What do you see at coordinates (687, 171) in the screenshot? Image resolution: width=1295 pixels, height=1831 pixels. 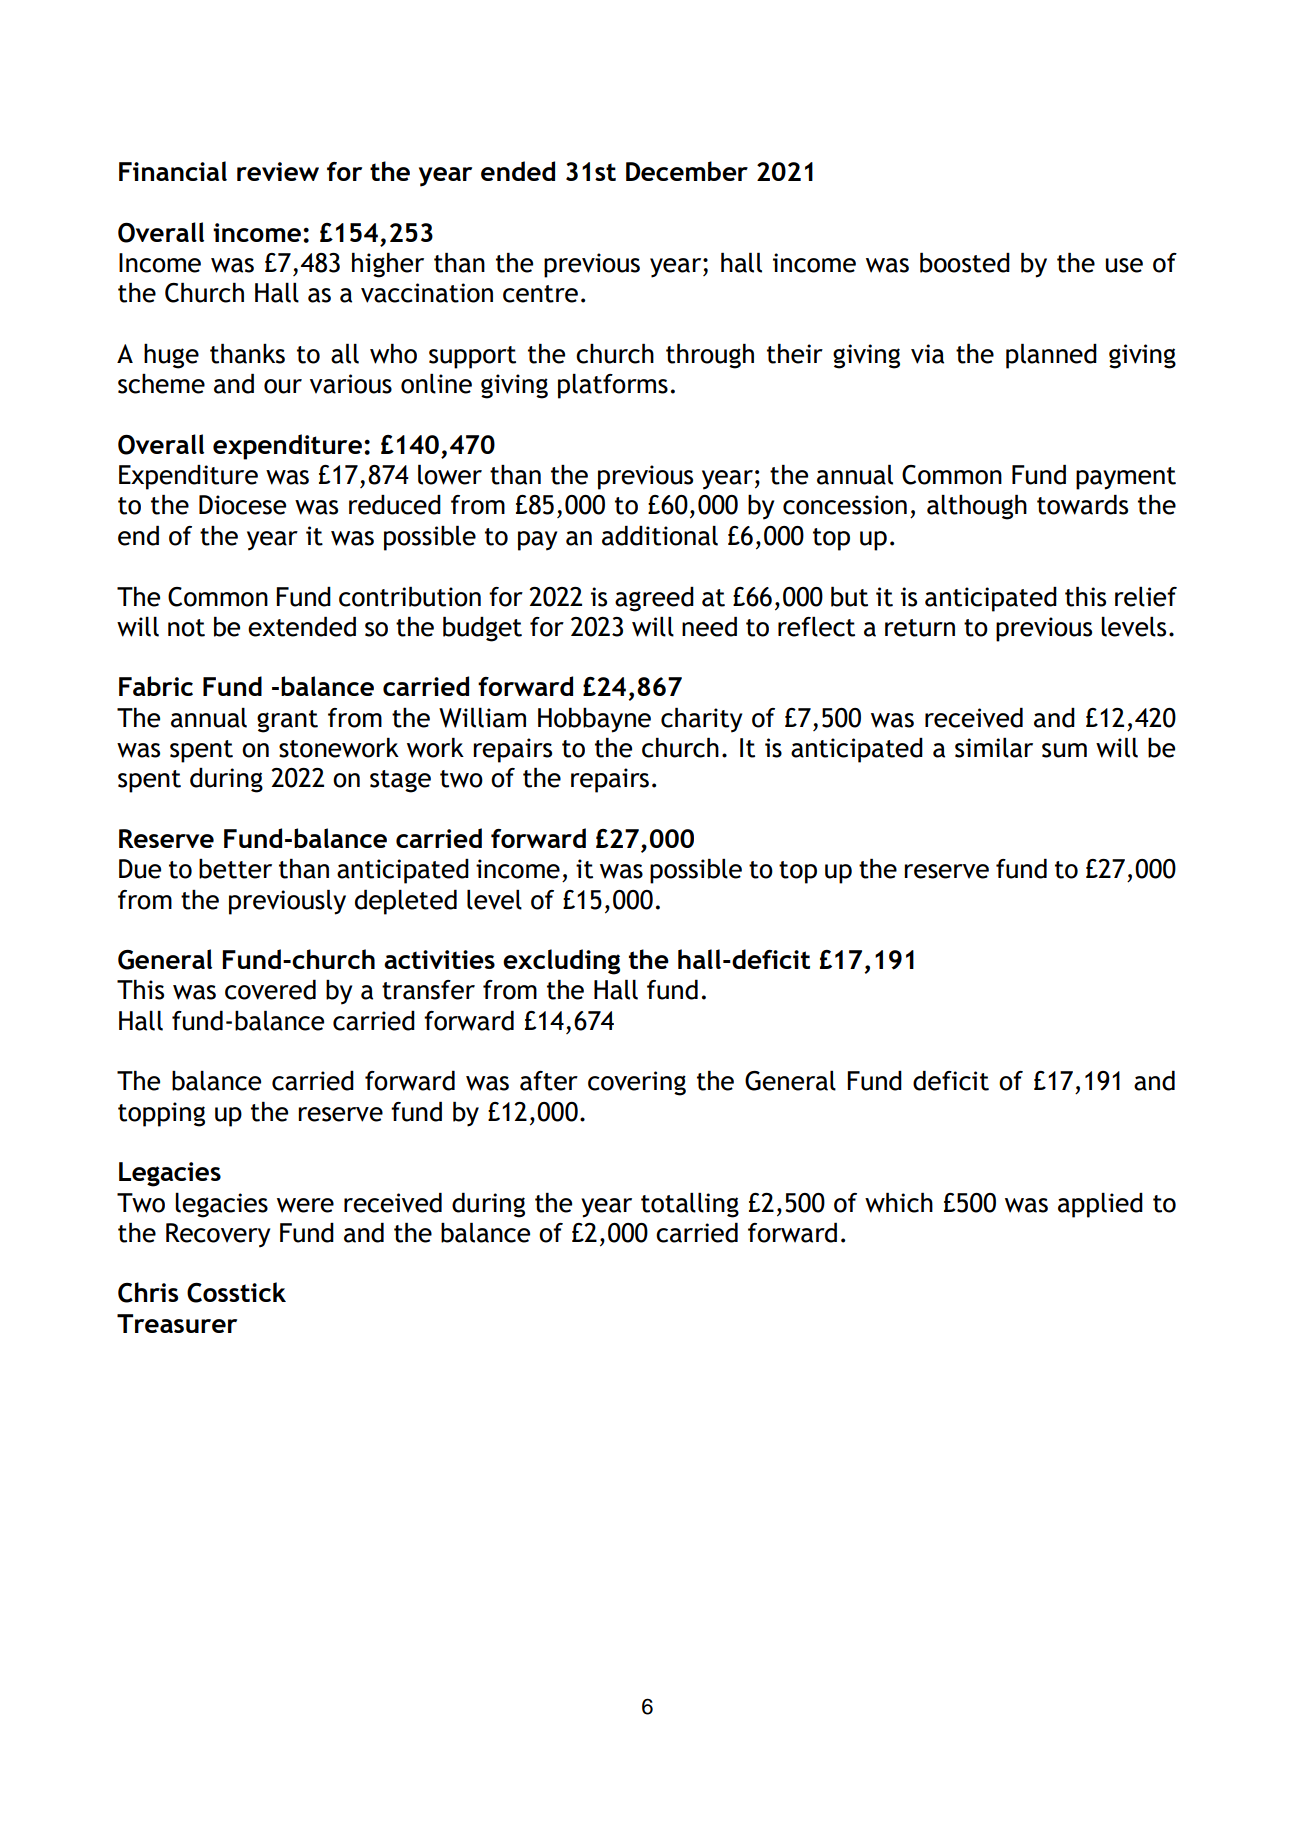 I see `December` at bounding box center [687, 171].
